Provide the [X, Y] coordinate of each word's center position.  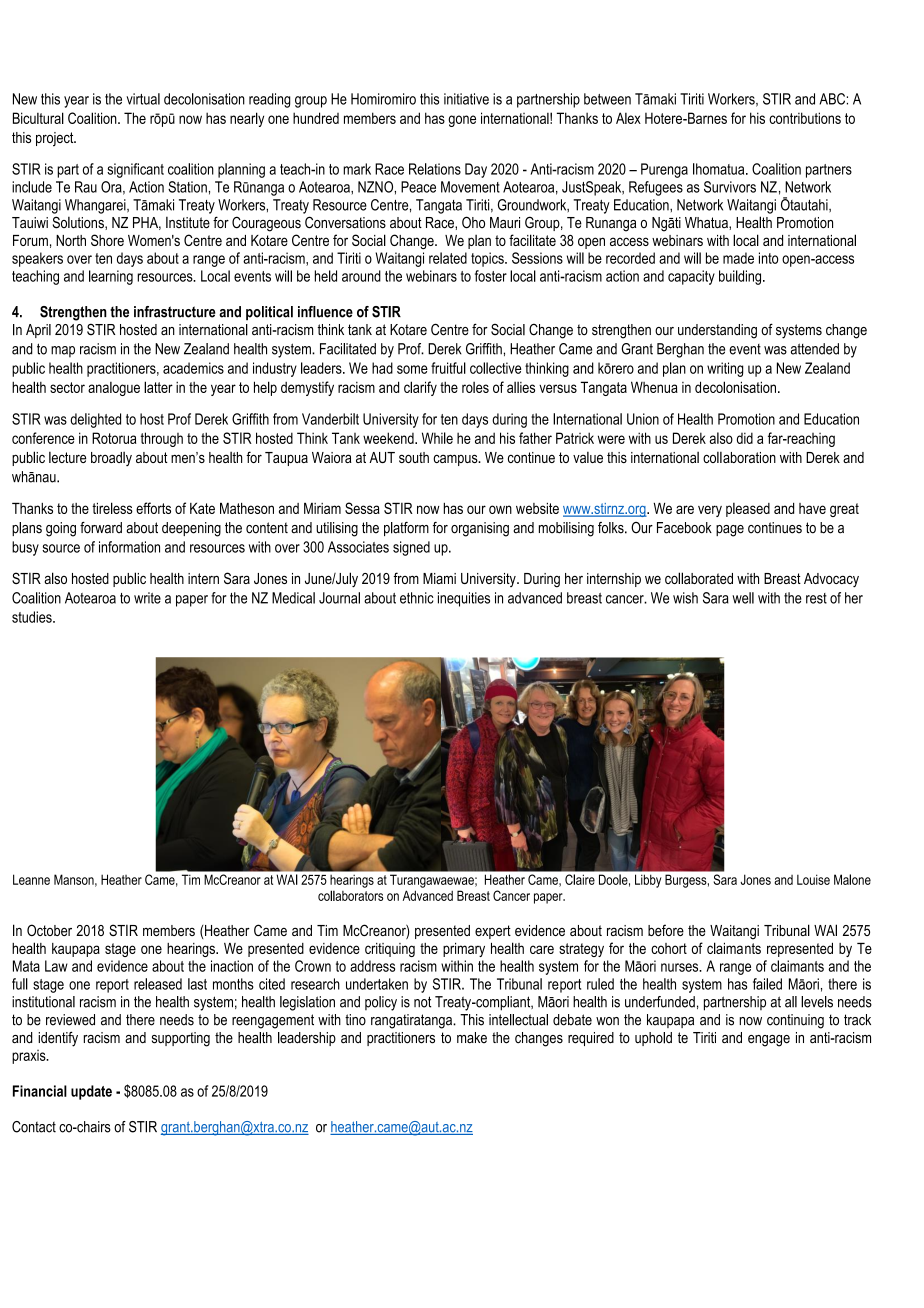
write [147, 598]
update [91, 1092]
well [743, 598]
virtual [143, 99]
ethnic [417, 598]
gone [462, 121]
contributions [805, 118]
